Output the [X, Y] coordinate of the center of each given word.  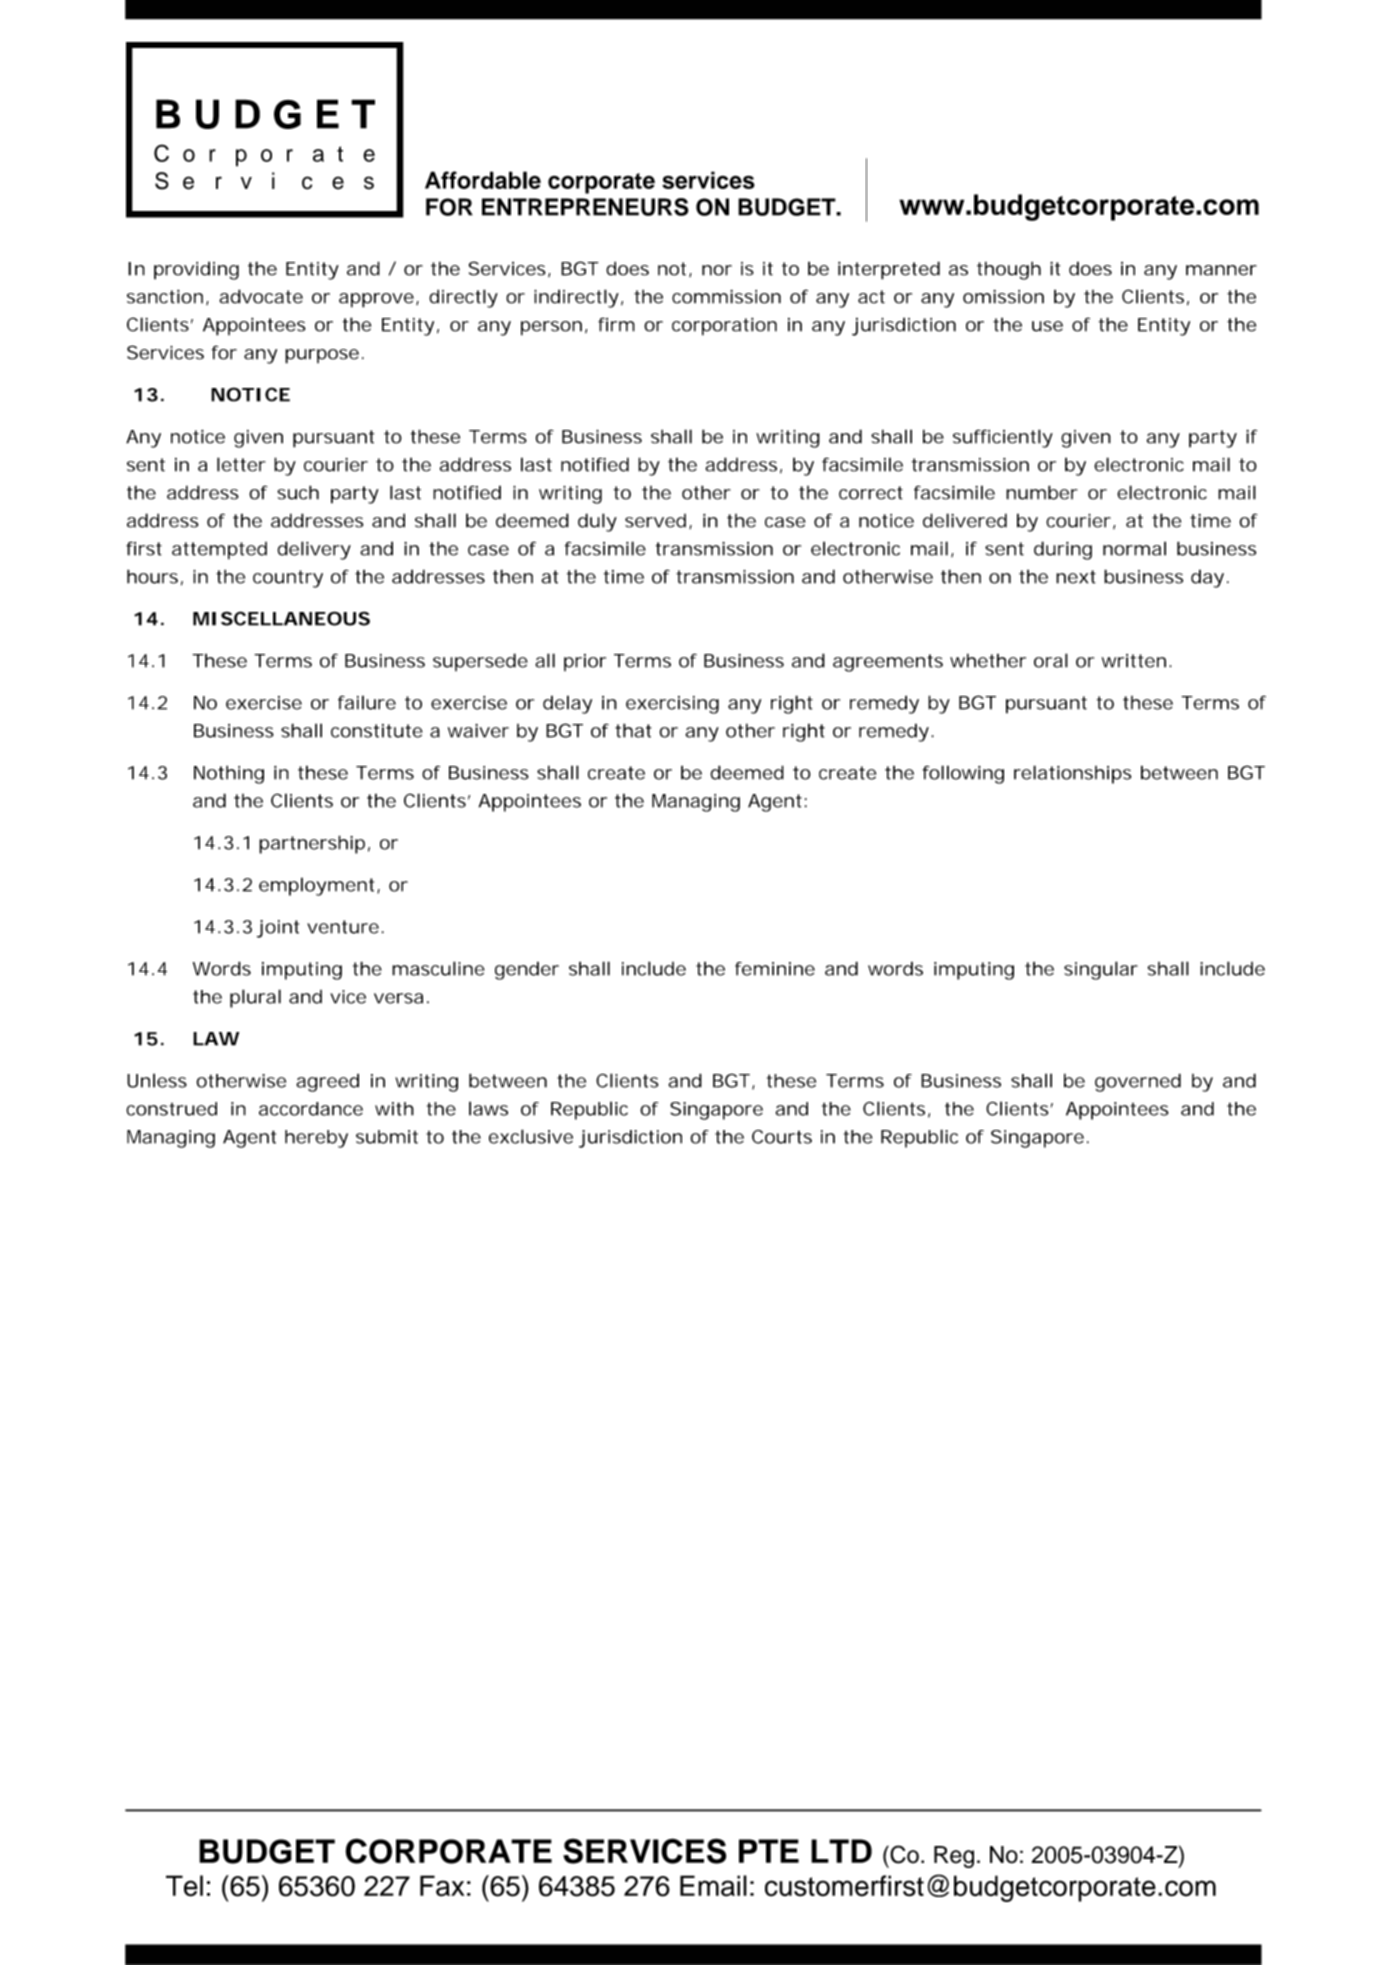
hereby [316, 1139]
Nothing [229, 774]
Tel [184, 1886]
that [633, 730]
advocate [261, 296]
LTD [841, 1851]
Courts [782, 1137]
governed [1138, 1082]
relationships [1072, 774]
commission [726, 296]
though [1009, 270]
